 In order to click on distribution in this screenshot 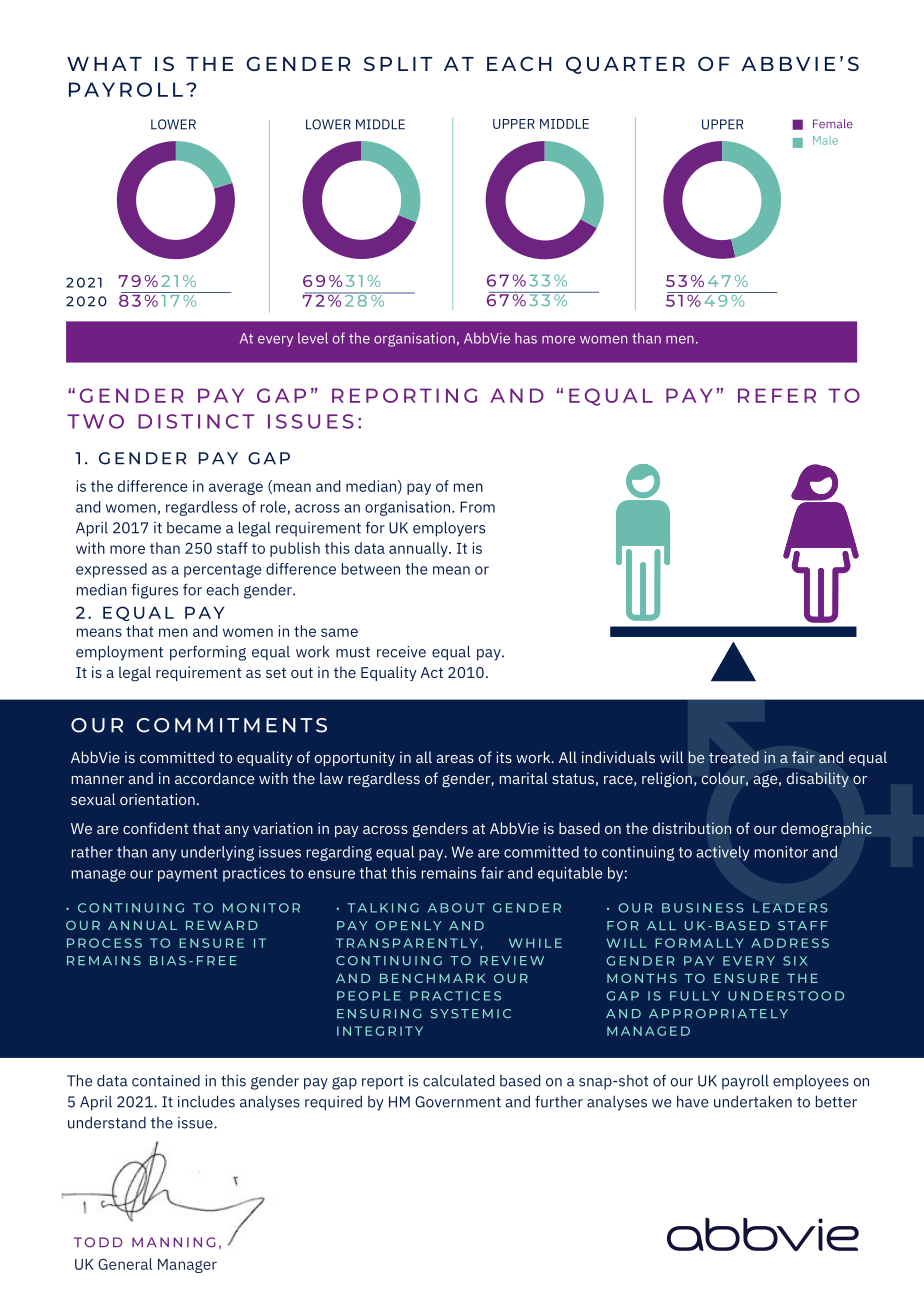, I will do `click(692, 828)`.
